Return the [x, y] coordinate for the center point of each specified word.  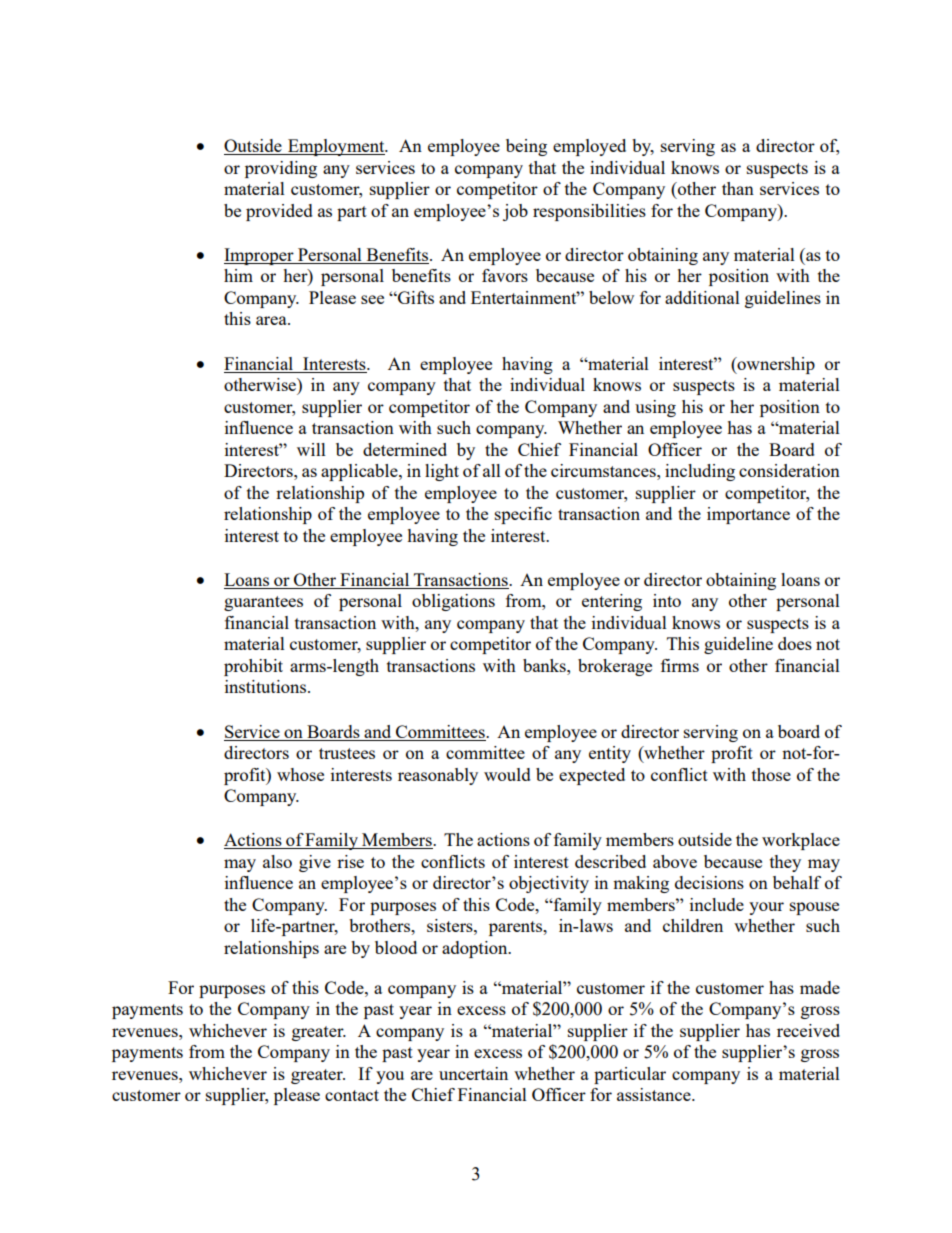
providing [281, 169]
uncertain [473, 1073]
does [795, 643]
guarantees [263, 603]
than [738, 188]
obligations [453, 602]
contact [352, 1095]
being [526, 147]
